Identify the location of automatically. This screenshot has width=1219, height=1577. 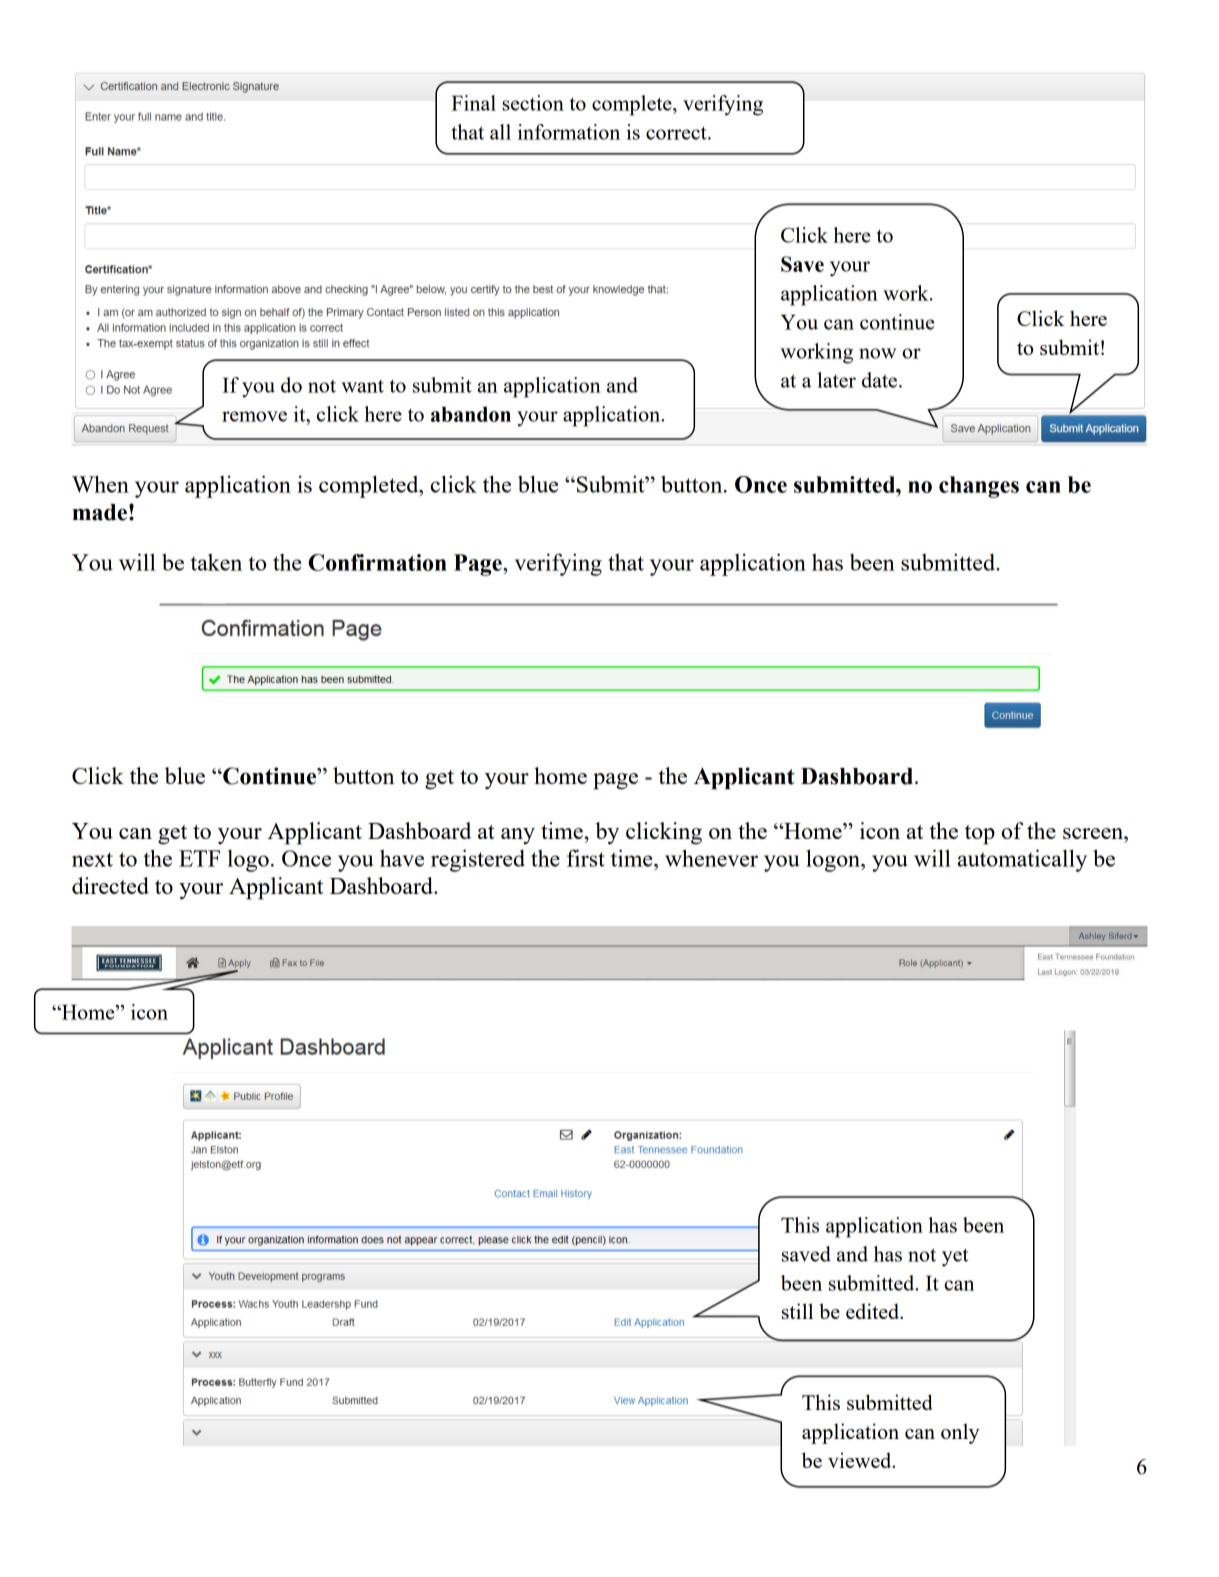
(1022, 860).
